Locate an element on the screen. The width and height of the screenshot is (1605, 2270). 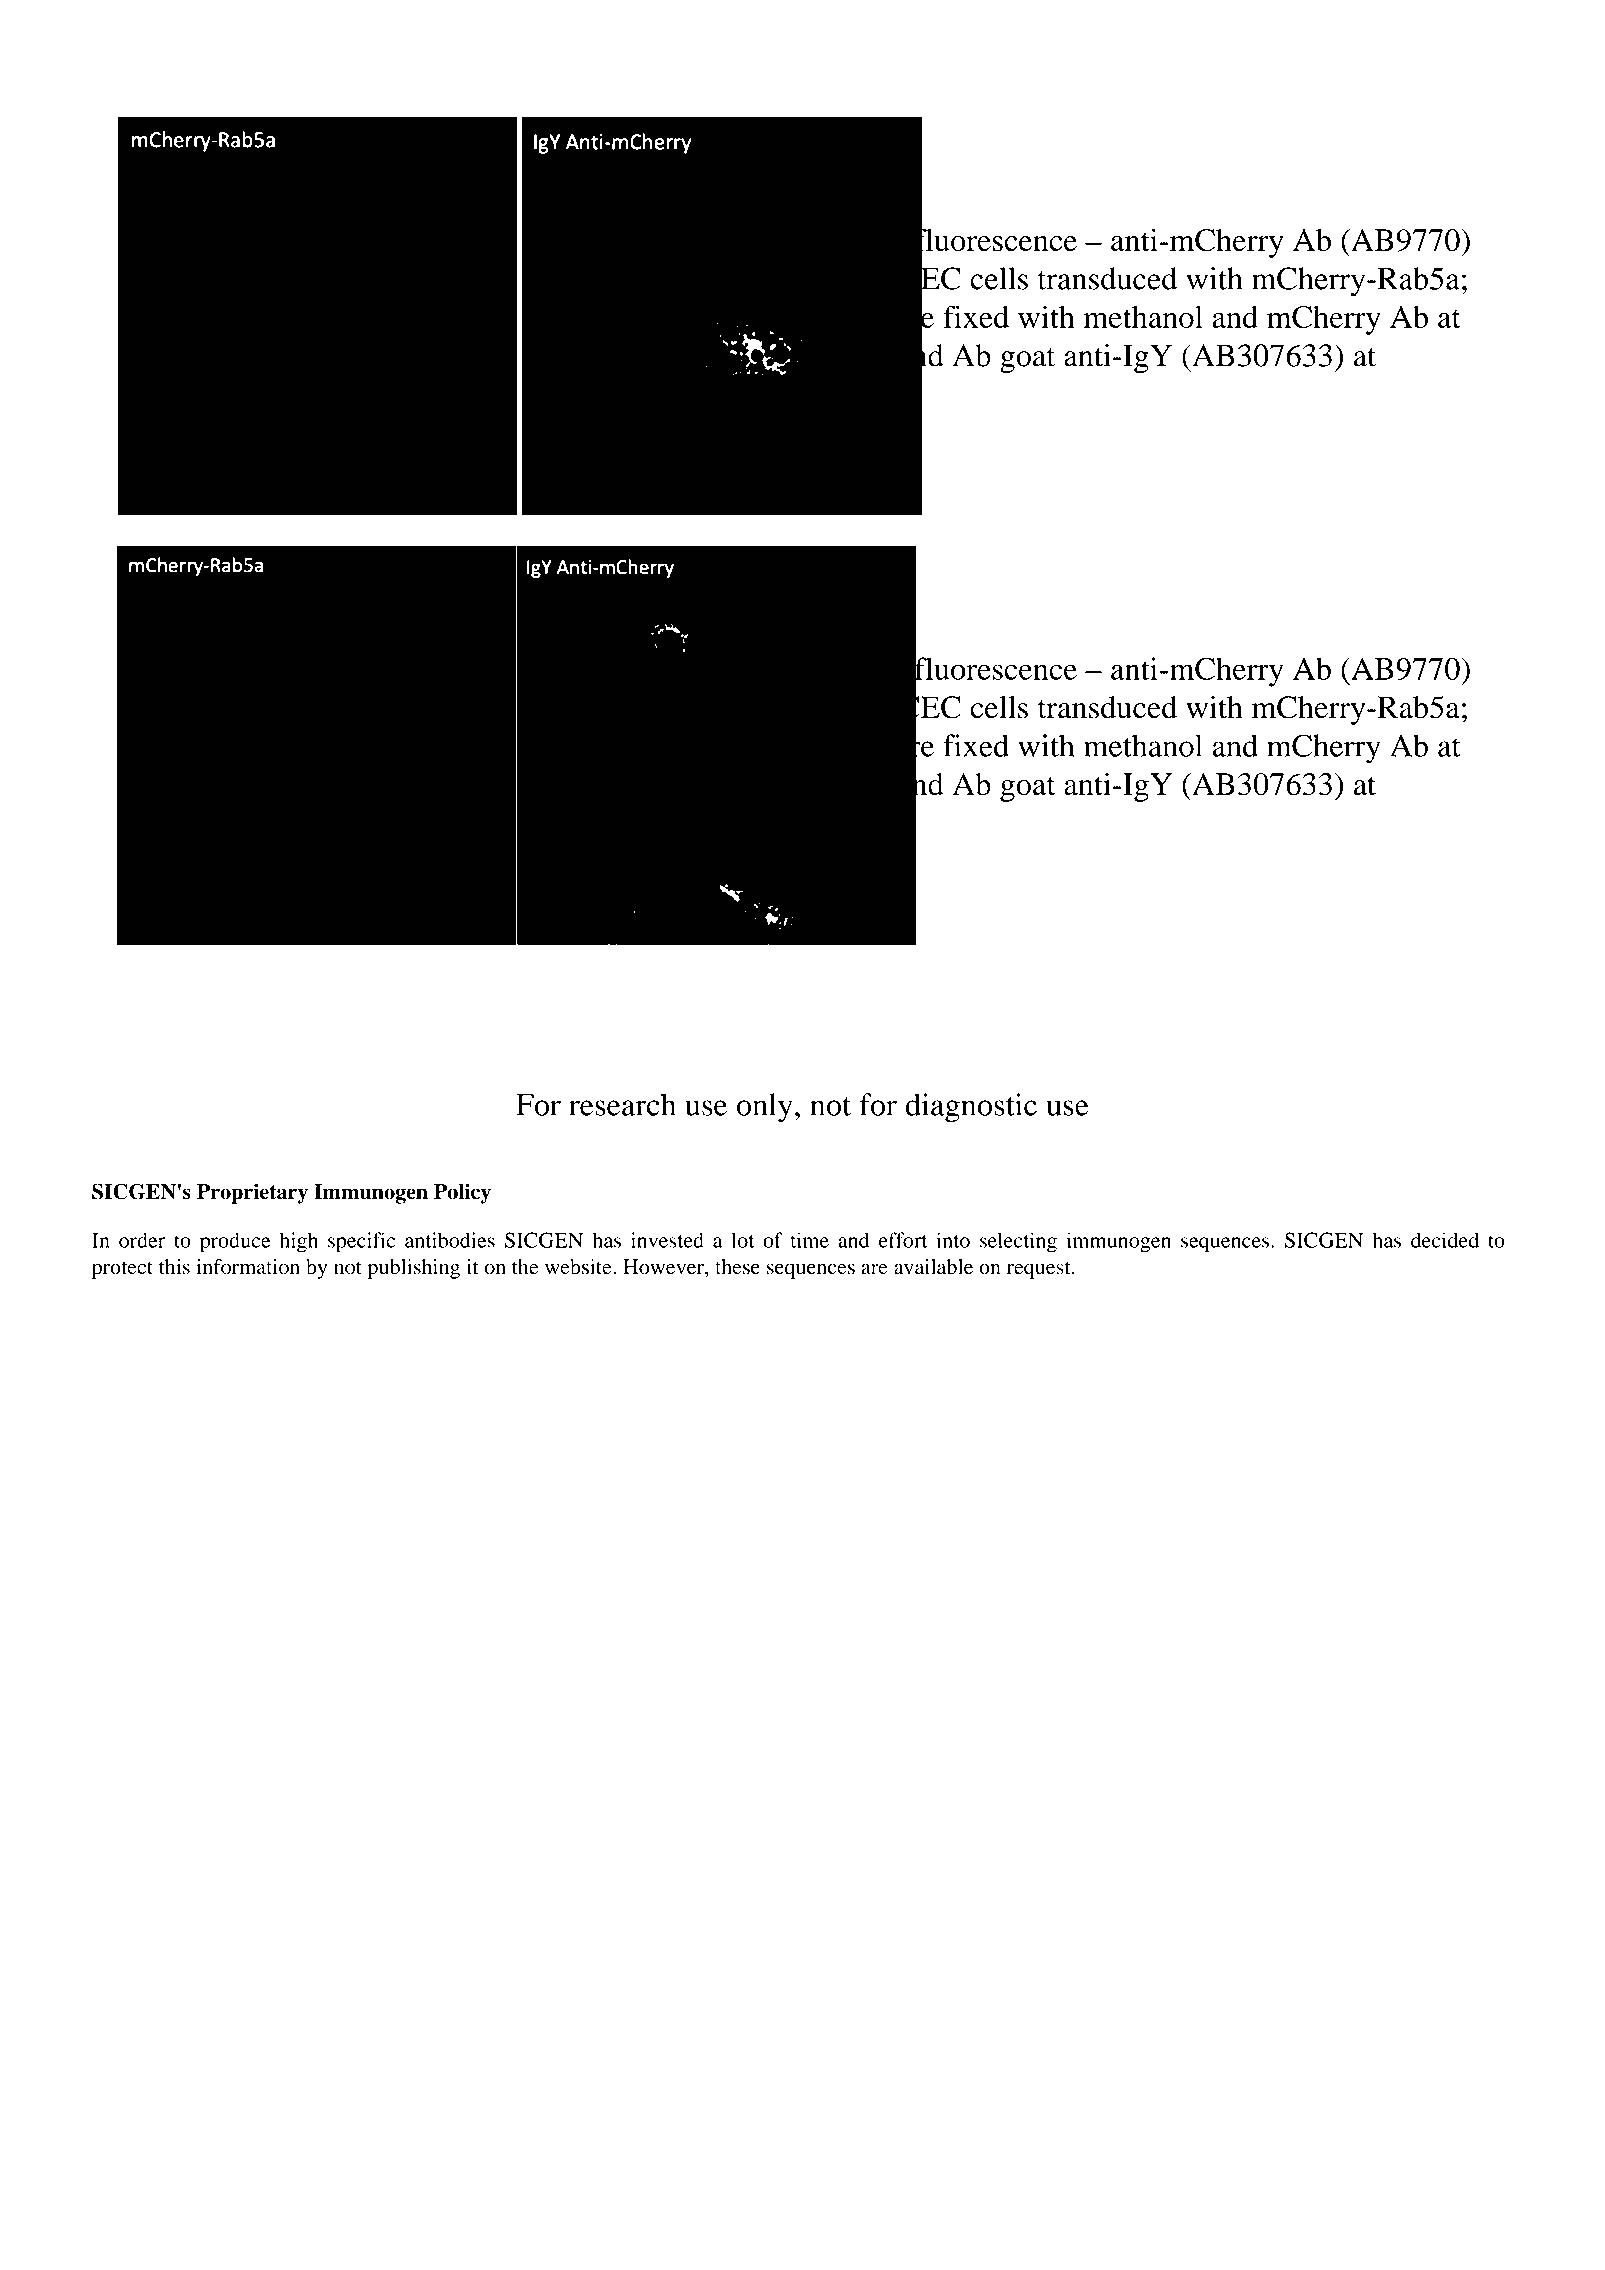
produce is located at coordinates (235, 1242).
